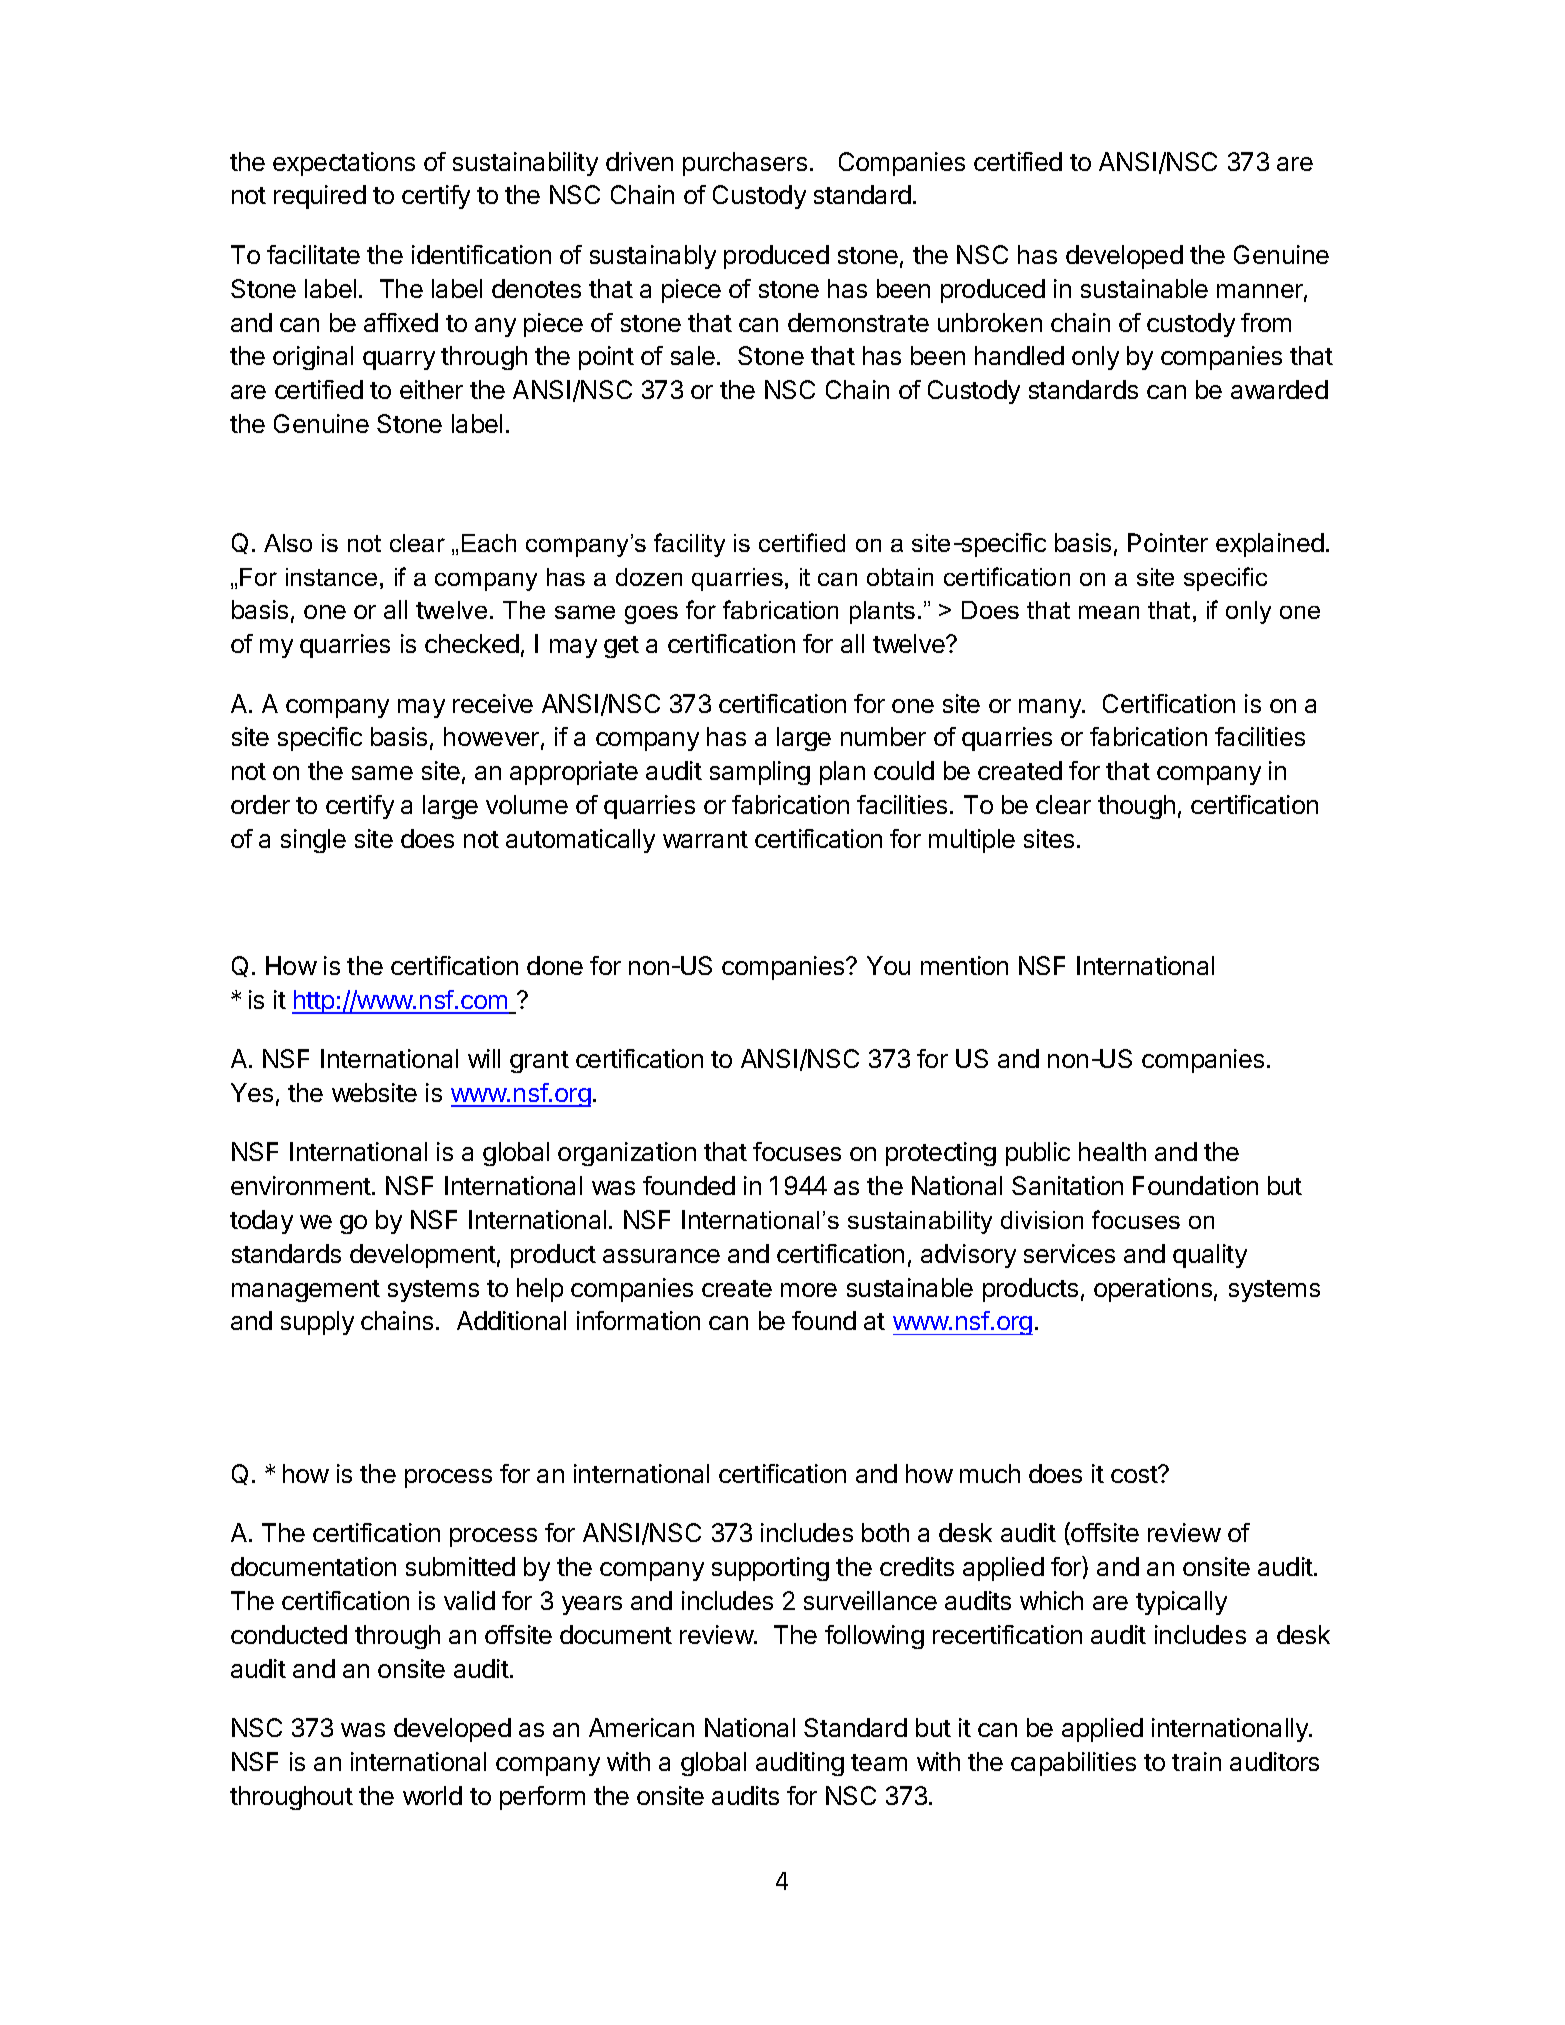  I want to click on You, so click(888, 965).
